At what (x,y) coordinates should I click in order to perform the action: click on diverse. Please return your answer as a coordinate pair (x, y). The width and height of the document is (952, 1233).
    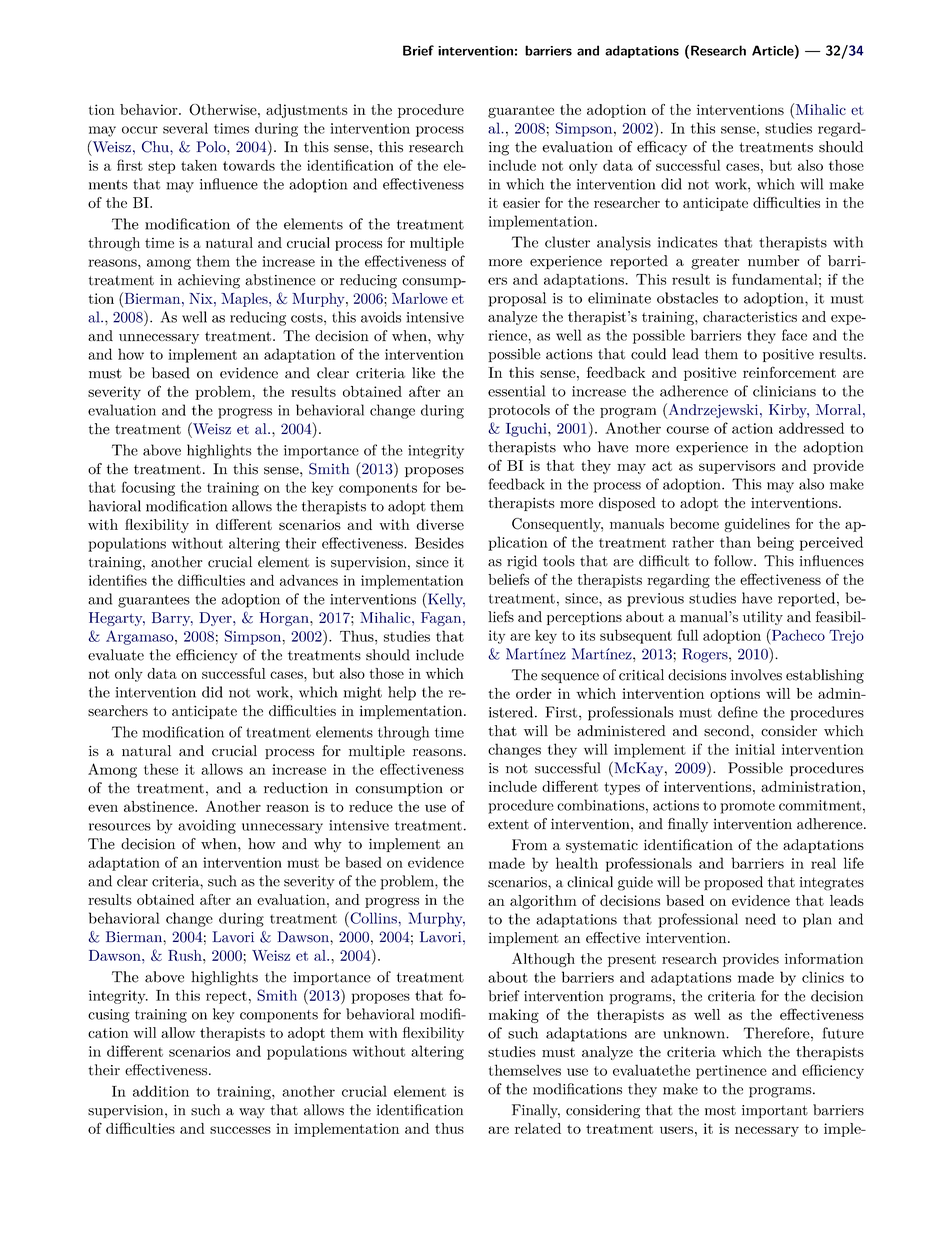
    Looking at the image, I should click on (440, 524).
